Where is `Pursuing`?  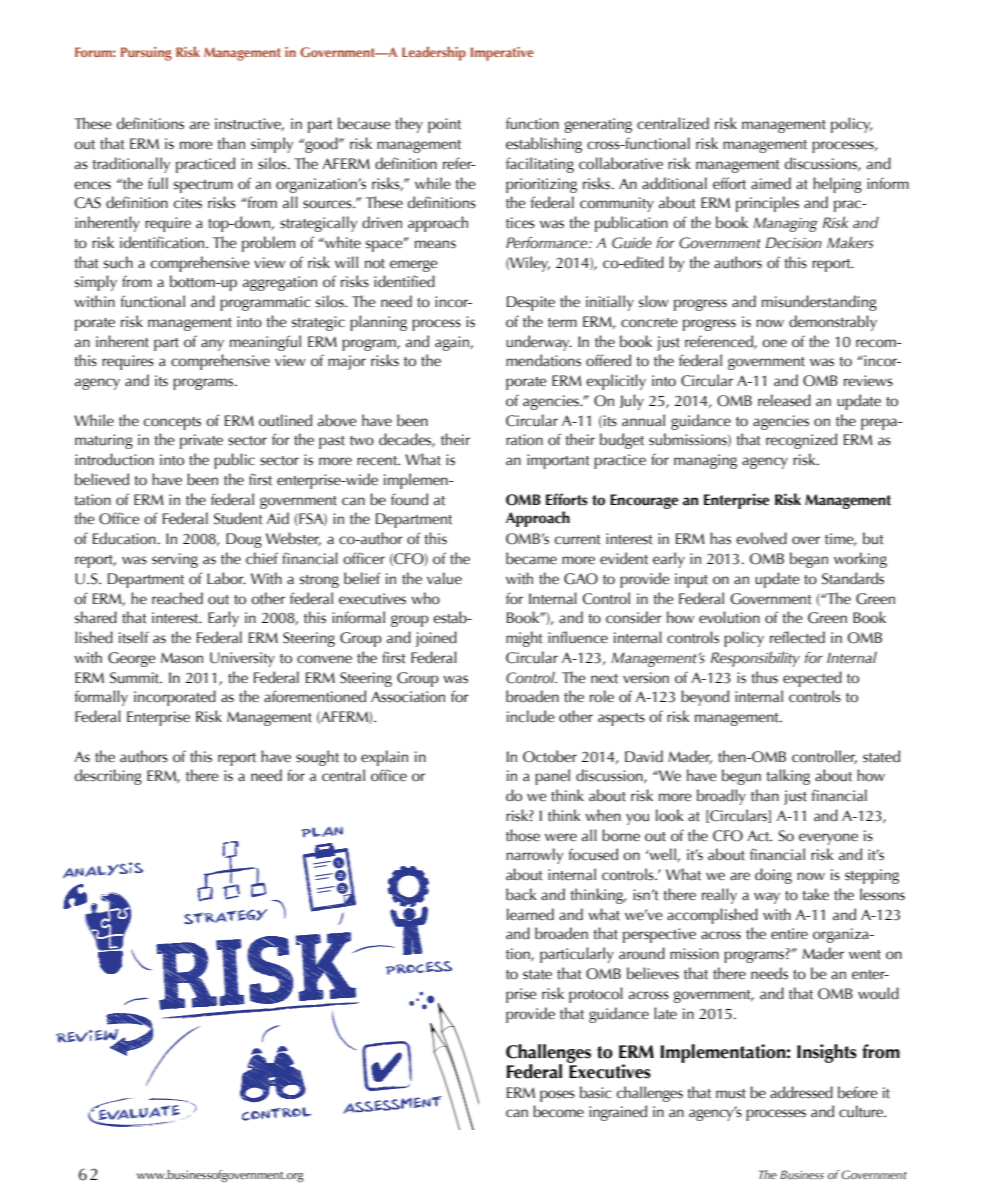
Pursuing is located at coordinates (146, 54).
